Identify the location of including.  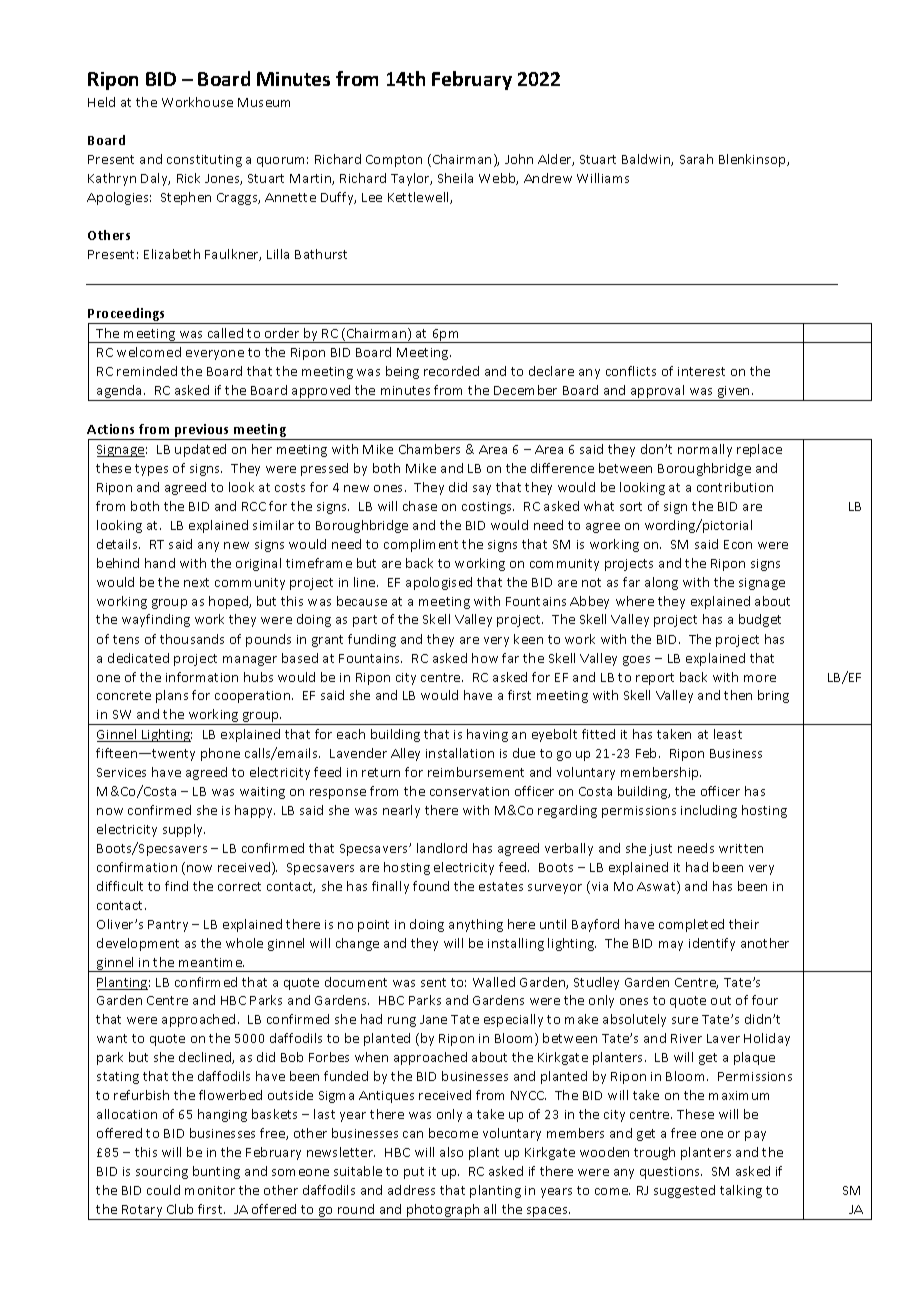
(709, 811).
